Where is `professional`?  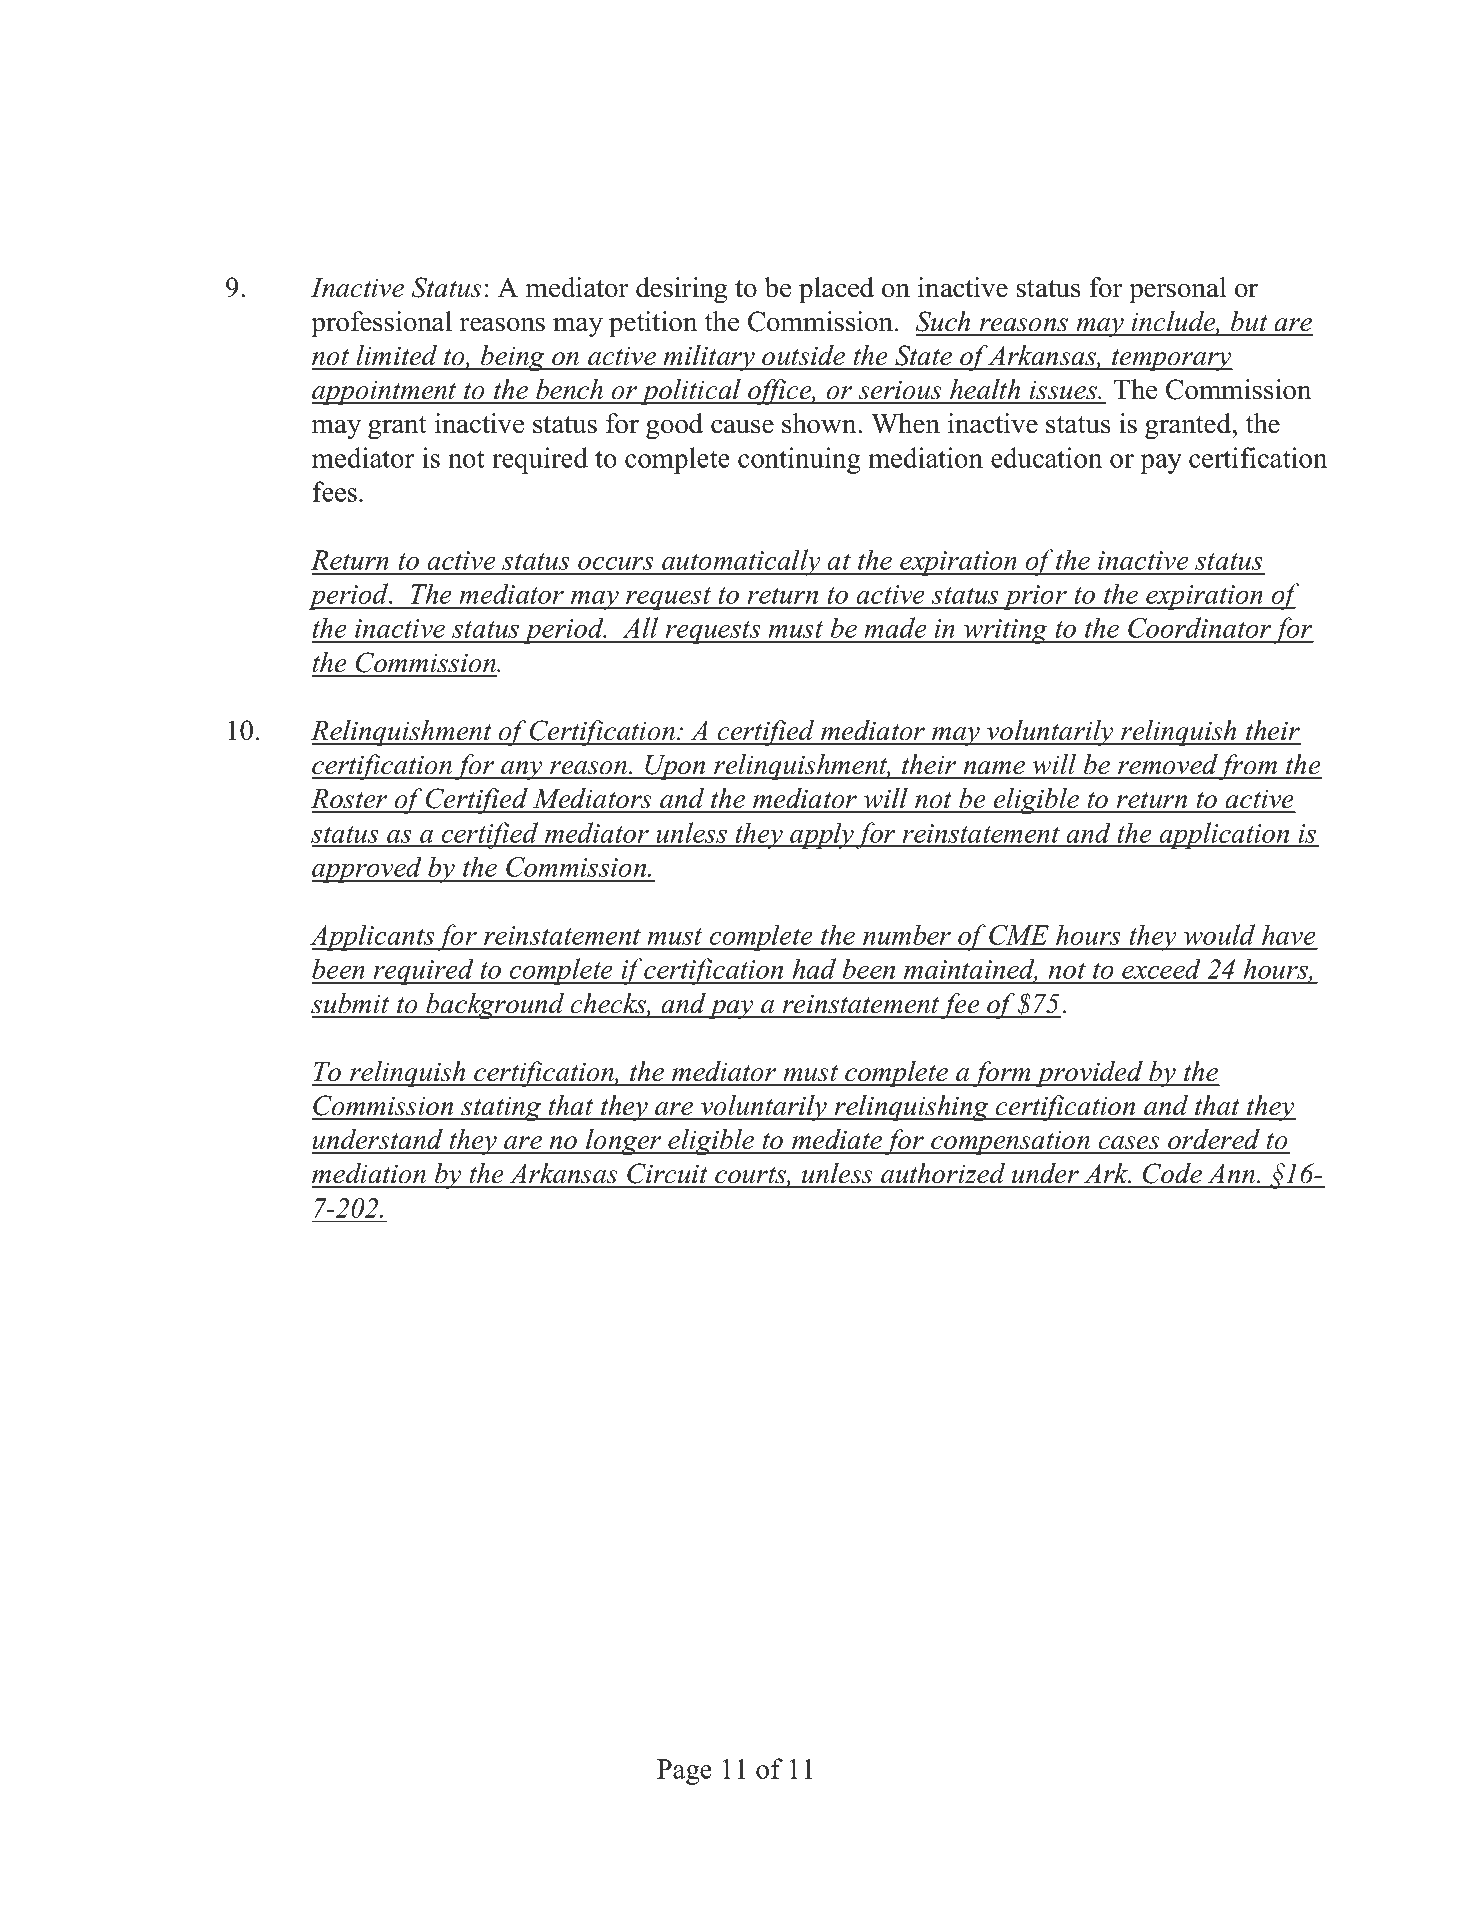 professional is located at coordinates (381, 324).
